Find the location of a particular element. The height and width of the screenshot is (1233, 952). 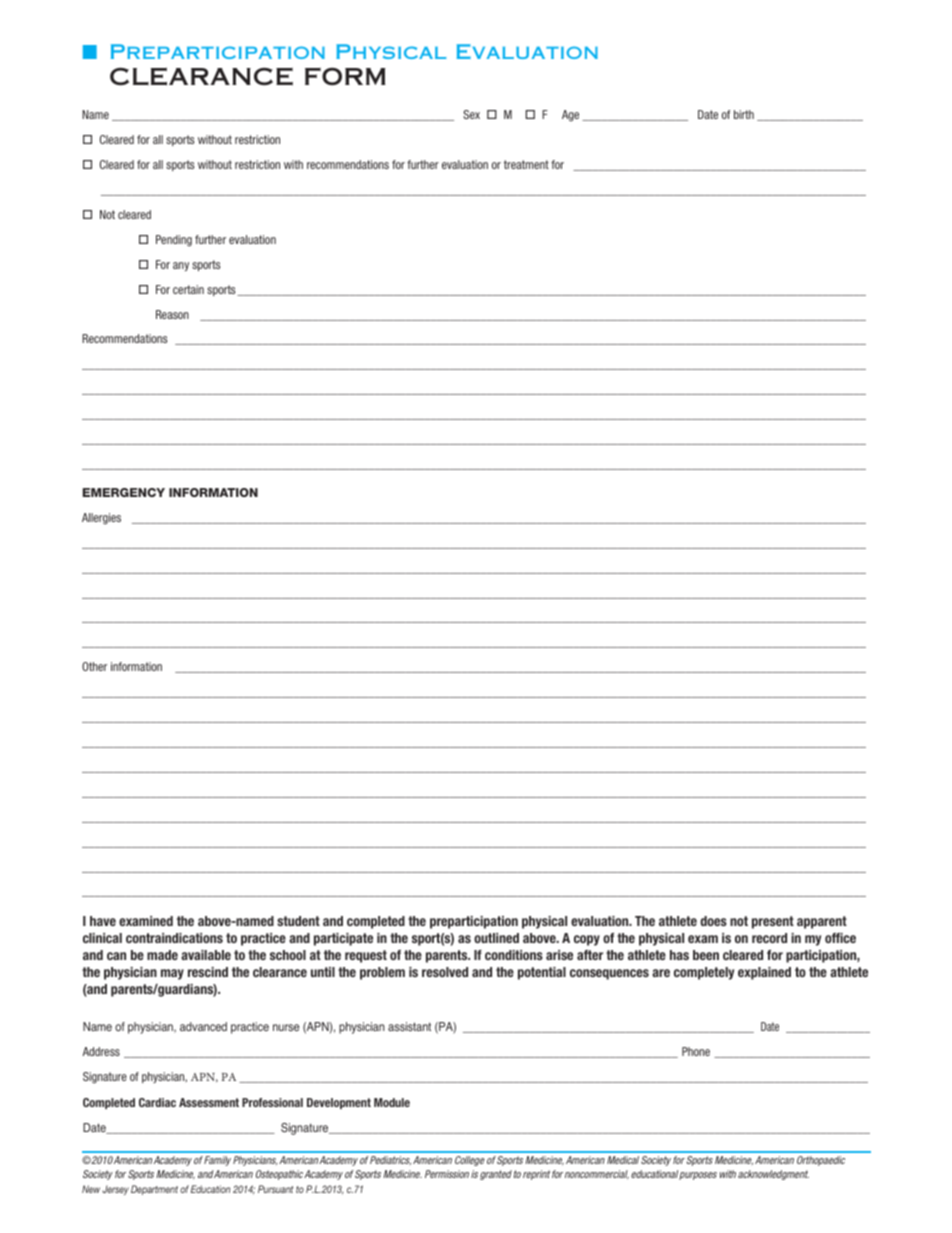

does is located at coordinates (713, 921).
